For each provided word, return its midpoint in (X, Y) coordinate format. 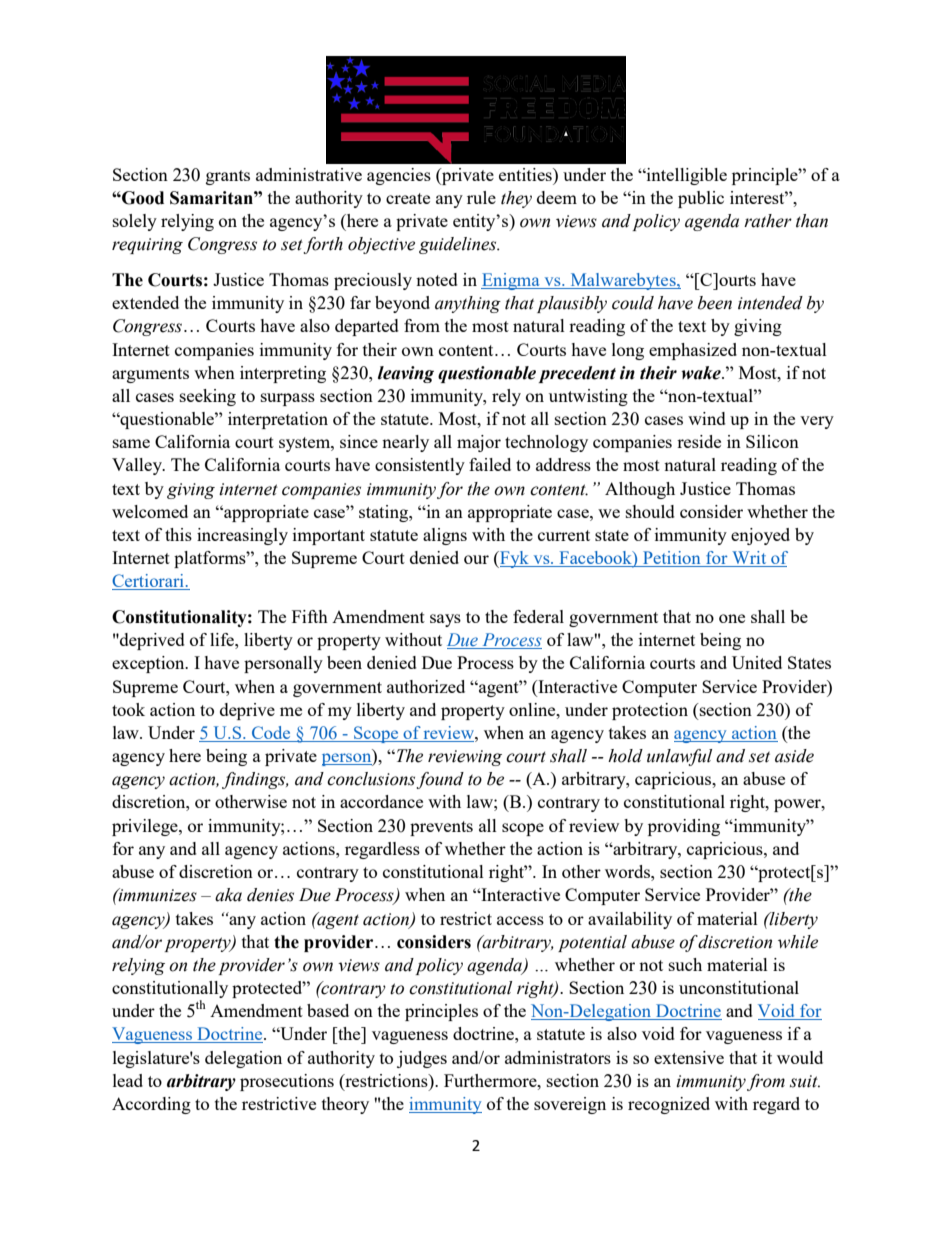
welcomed (150, 511)
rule (481, 197)
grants (228, 177)
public (701, 199)
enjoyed (760, 536)
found (440, 780)
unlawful (679, 757)
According (151, 1105)
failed (490, 464)
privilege (146, 827)
